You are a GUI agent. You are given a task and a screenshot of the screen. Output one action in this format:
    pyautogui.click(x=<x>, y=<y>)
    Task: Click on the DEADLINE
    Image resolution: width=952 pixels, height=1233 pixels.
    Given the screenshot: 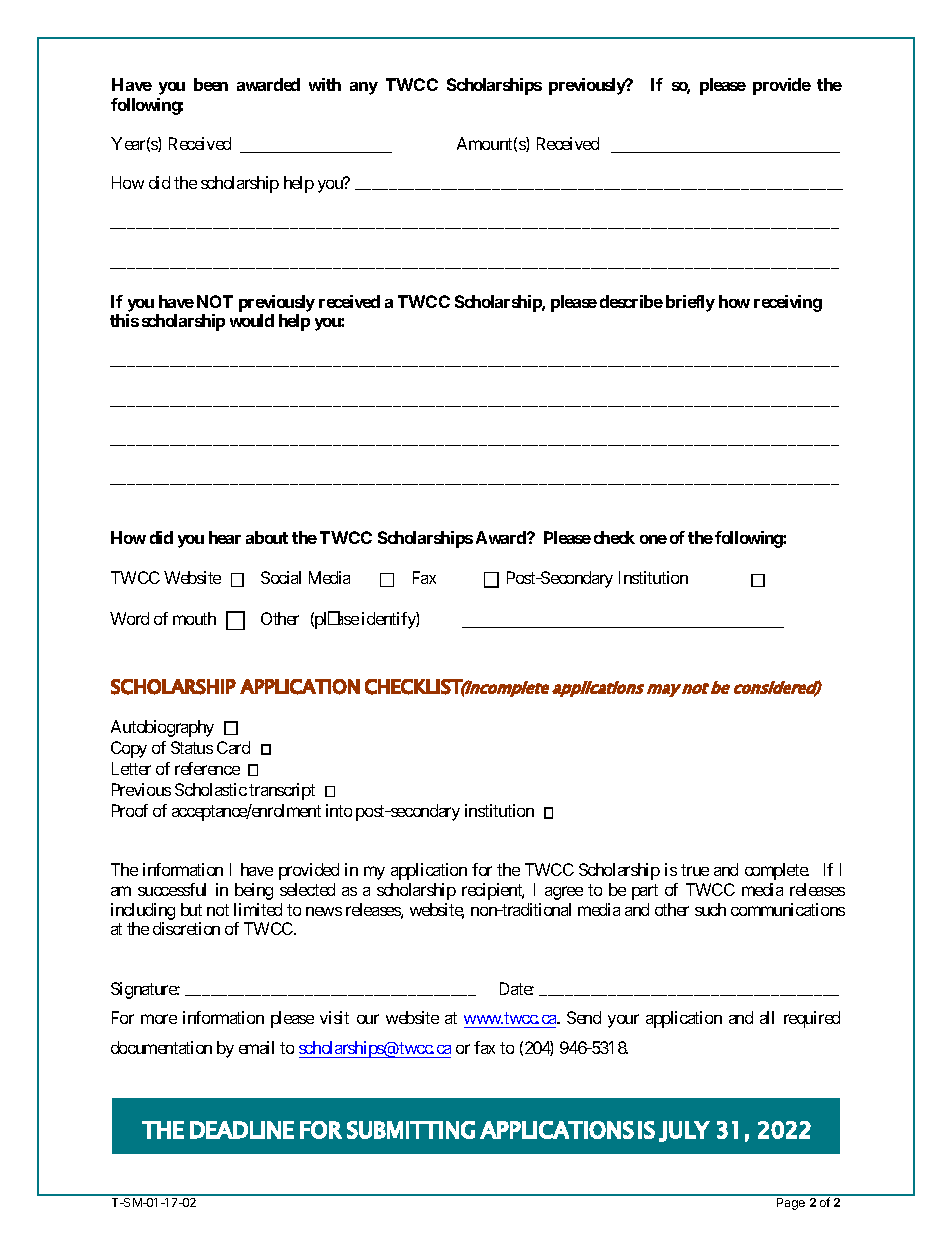 What is the action you would take?
    pyautogui.click(x=242, y=1130)
